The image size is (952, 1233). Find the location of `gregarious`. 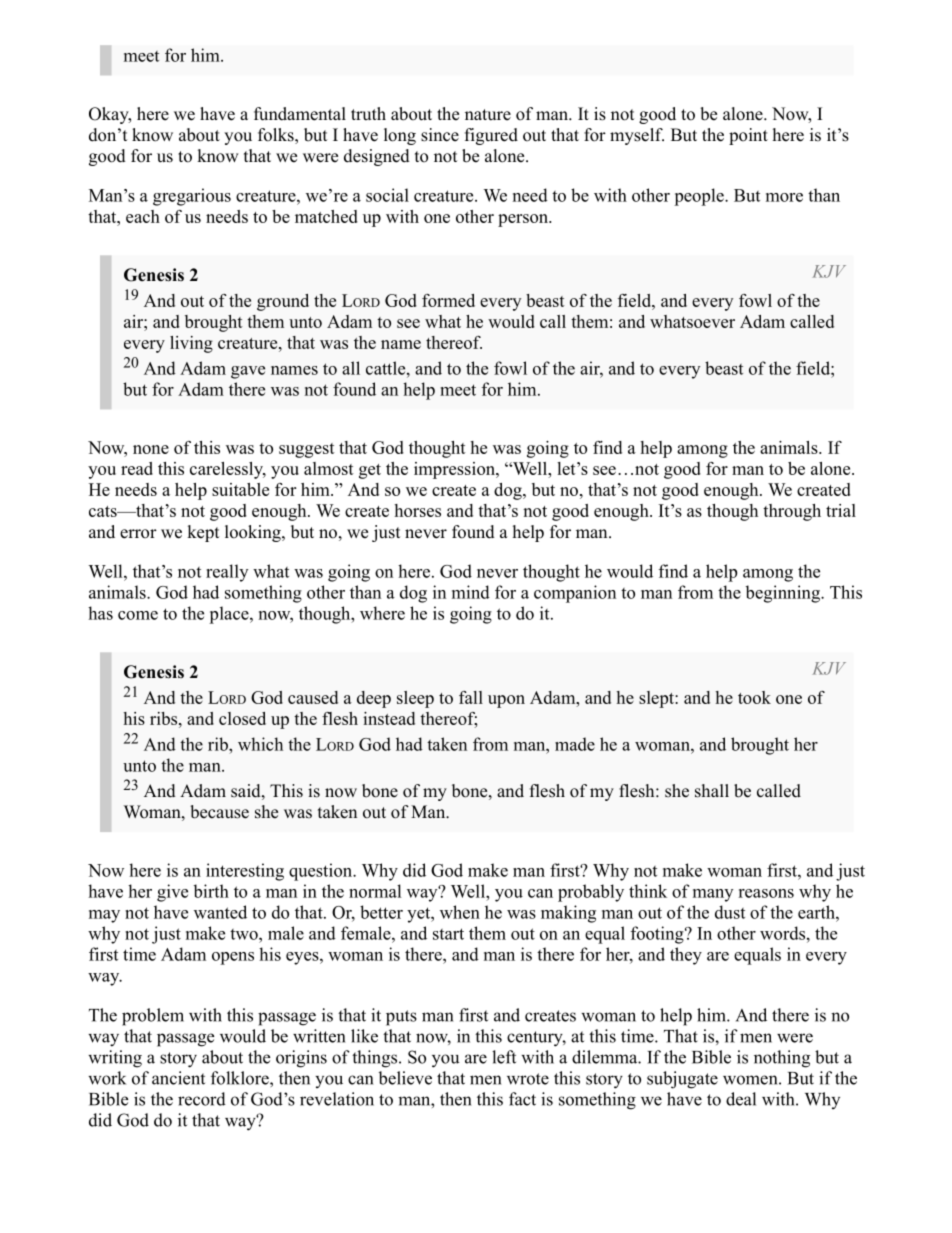

gregarious is located at coordinates (192, 197).
